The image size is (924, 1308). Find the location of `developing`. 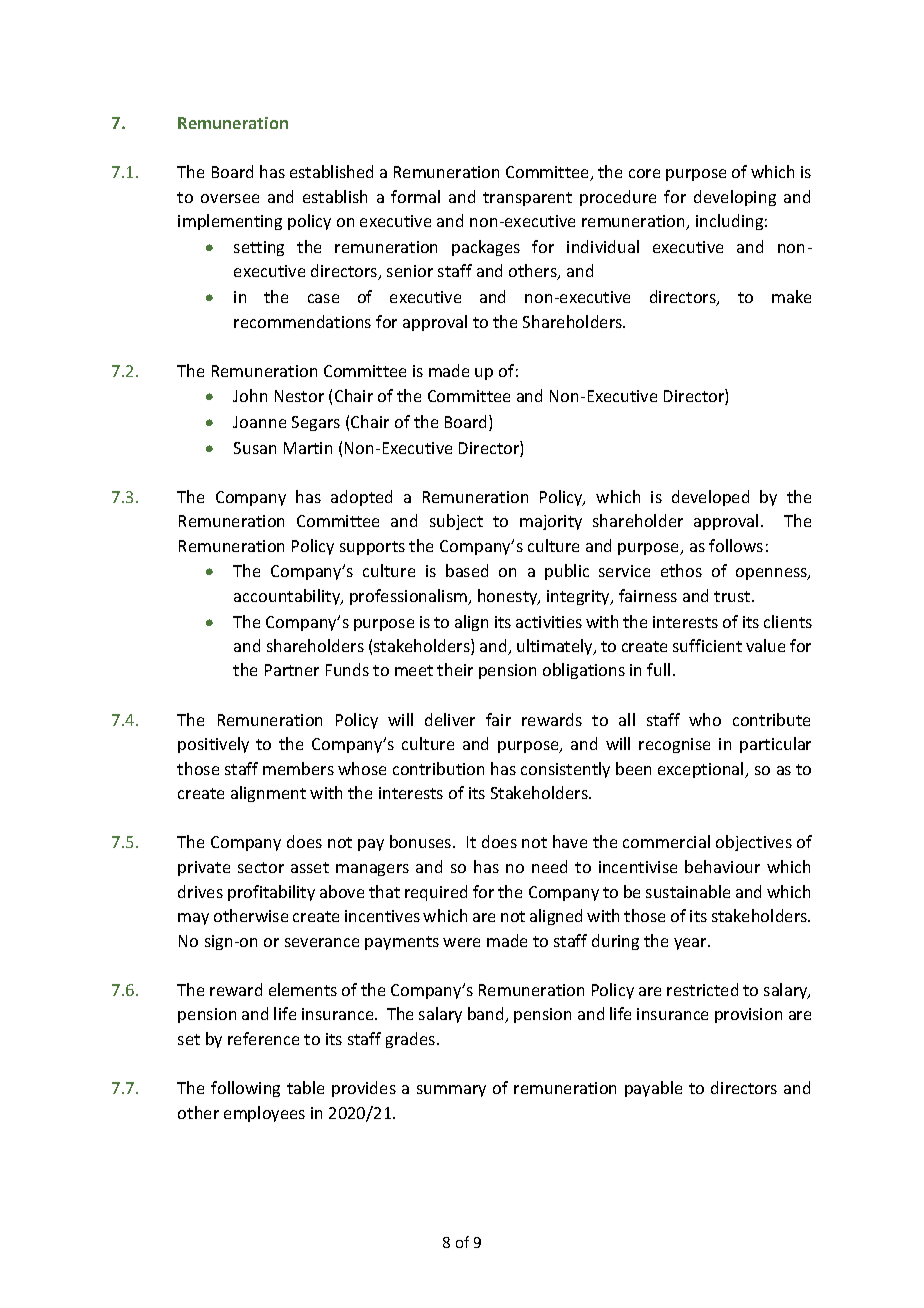

developing is located at coordinates (735, 198).
